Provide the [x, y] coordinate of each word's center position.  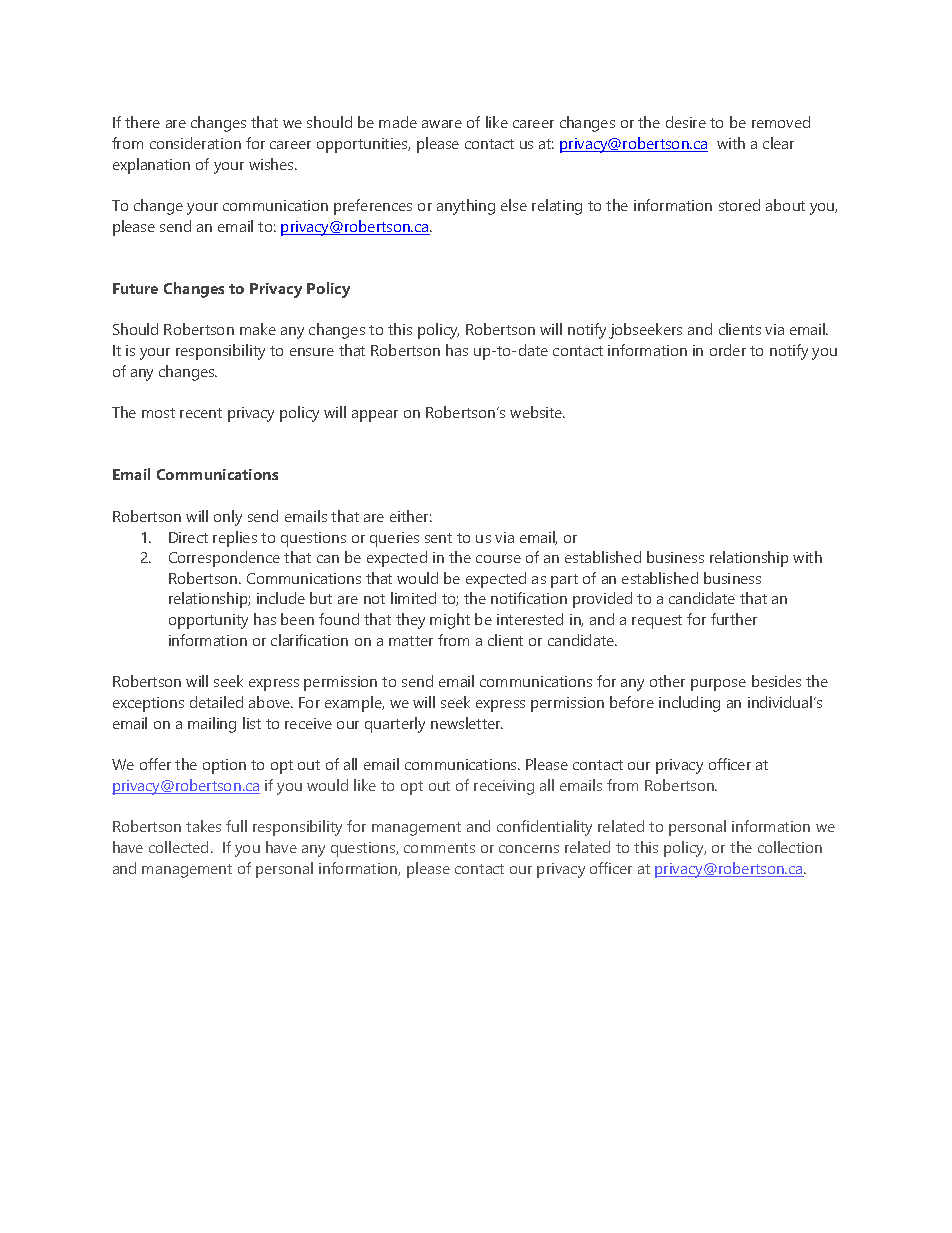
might [450, 621]
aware [442, 124]
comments [439, 848]
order [728, 350]
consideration [195, 143]
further [734, 619]
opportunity [208, 621]
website [537, 412]
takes [203, 826]
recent [201, 413]
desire [686, 122]
